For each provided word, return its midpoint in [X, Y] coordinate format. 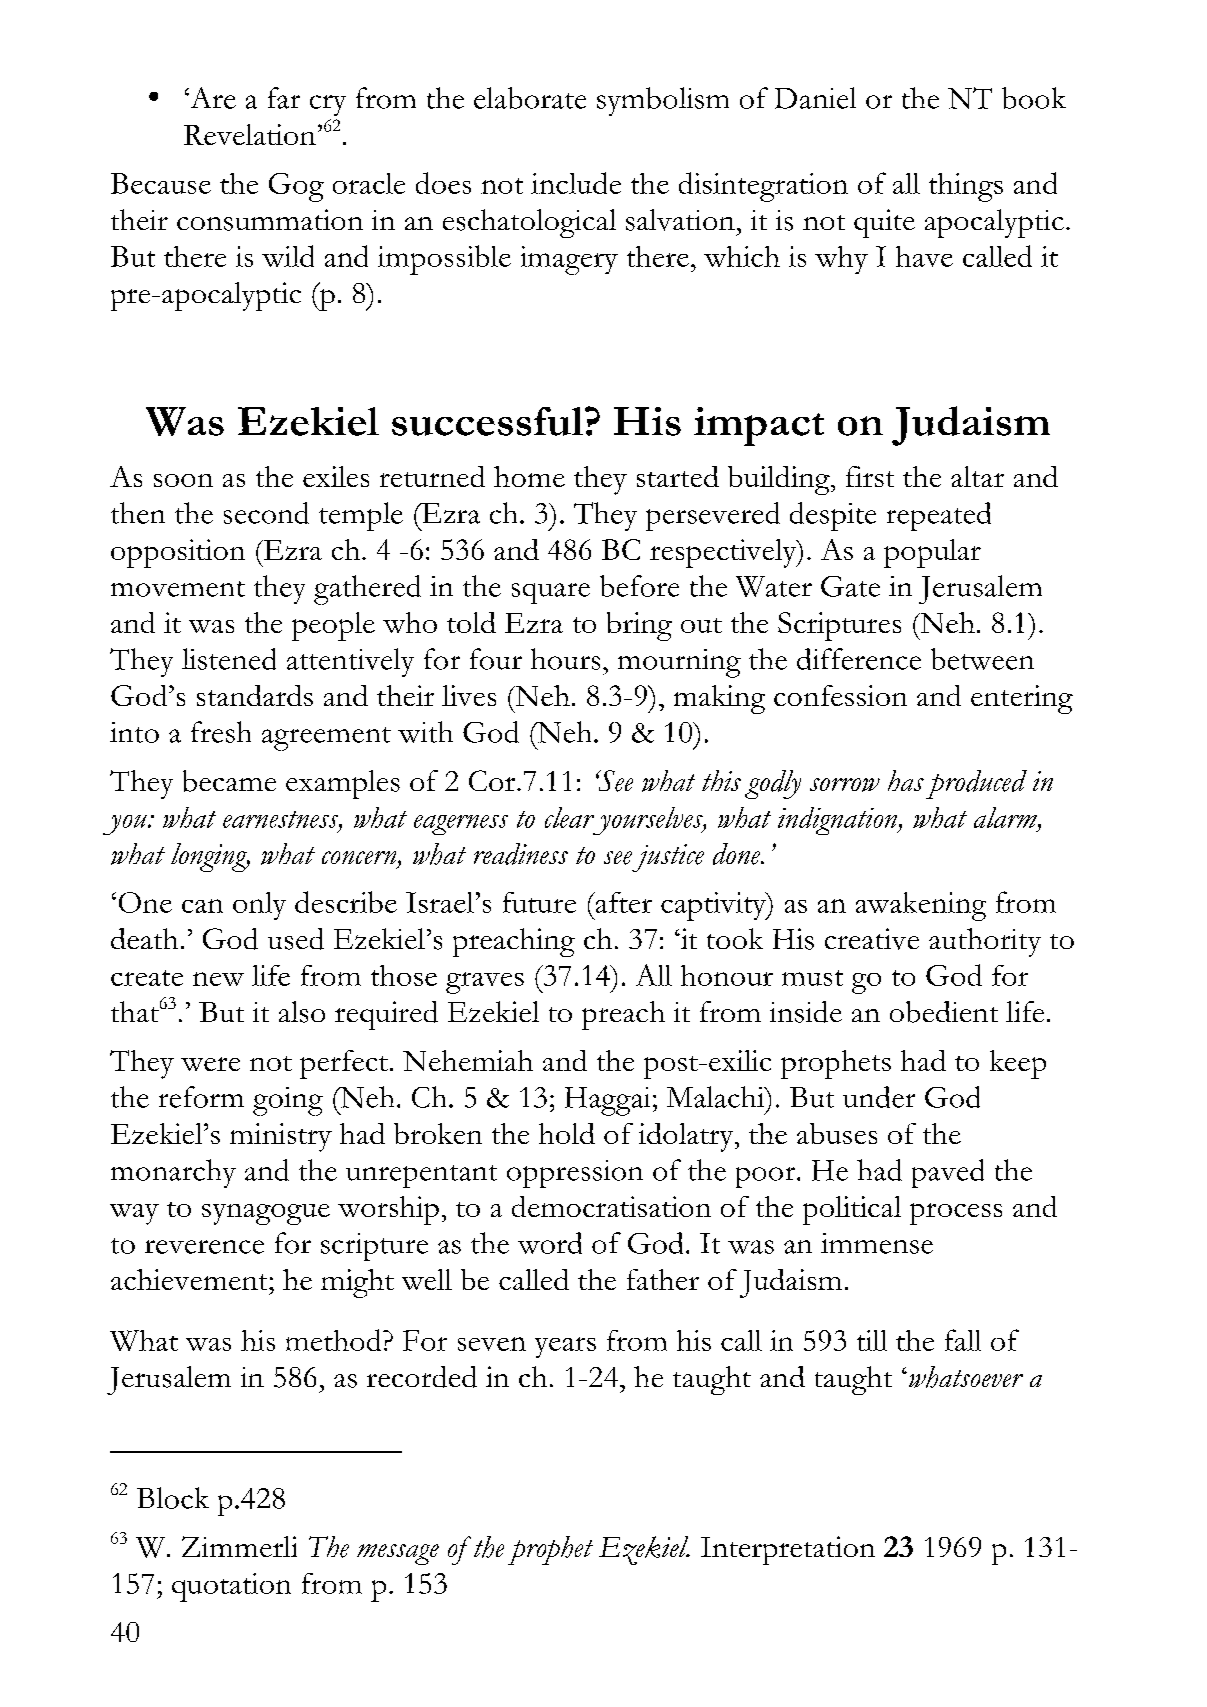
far [284, 98]
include [576, 183]
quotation [231, 1587]
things [966, 187]
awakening [921, 906]
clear [569, 817]
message [398, 1554]
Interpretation [788, 1550]
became [229, 781]
